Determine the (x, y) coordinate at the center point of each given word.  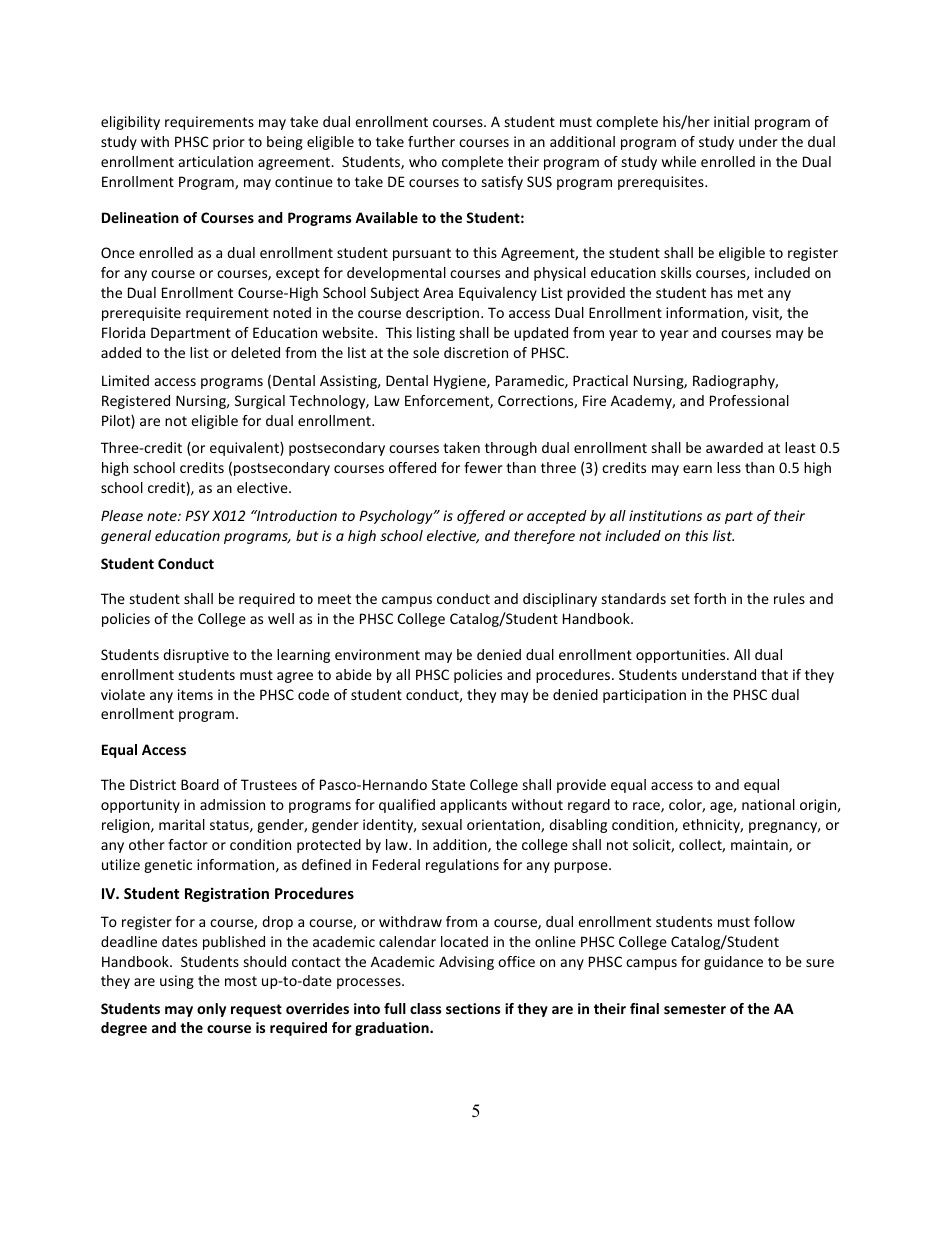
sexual (442, 824)
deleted (255, 352)
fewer (483, 467)
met (750, 293)
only (211, 1010)
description (442, 314)
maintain (760, 846)
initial (731, 121)
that (774, 674)
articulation (216, 161)
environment (377, 654)
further (431, 141)
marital (182, 824)
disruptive (196, 656)
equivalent (245, 449)
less (729, 467)
